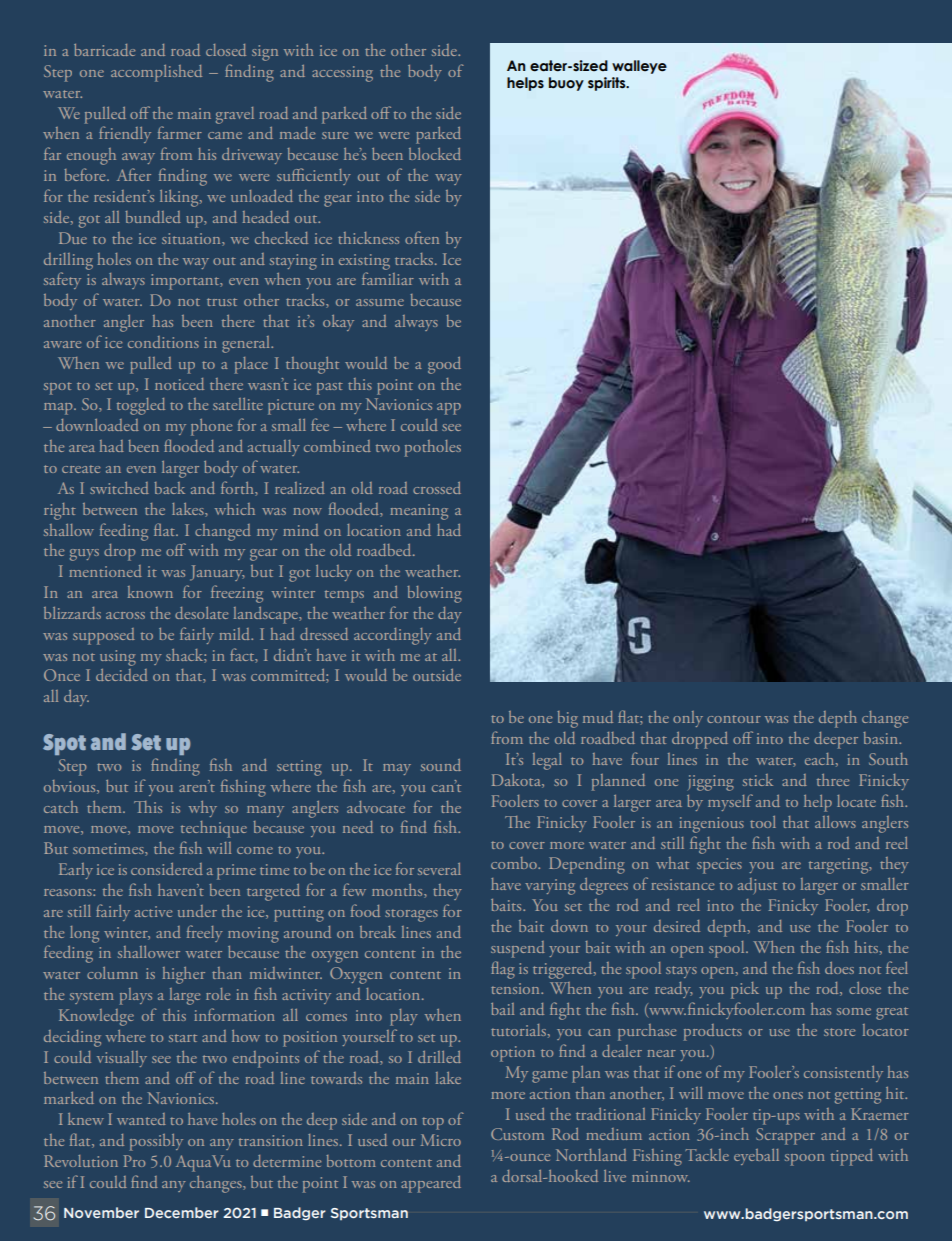 The height and width of the document is (1241, 952). What do you see at coordinates (639, 67) in the document?
I see `walleye` at bounding box center [639, 67].
